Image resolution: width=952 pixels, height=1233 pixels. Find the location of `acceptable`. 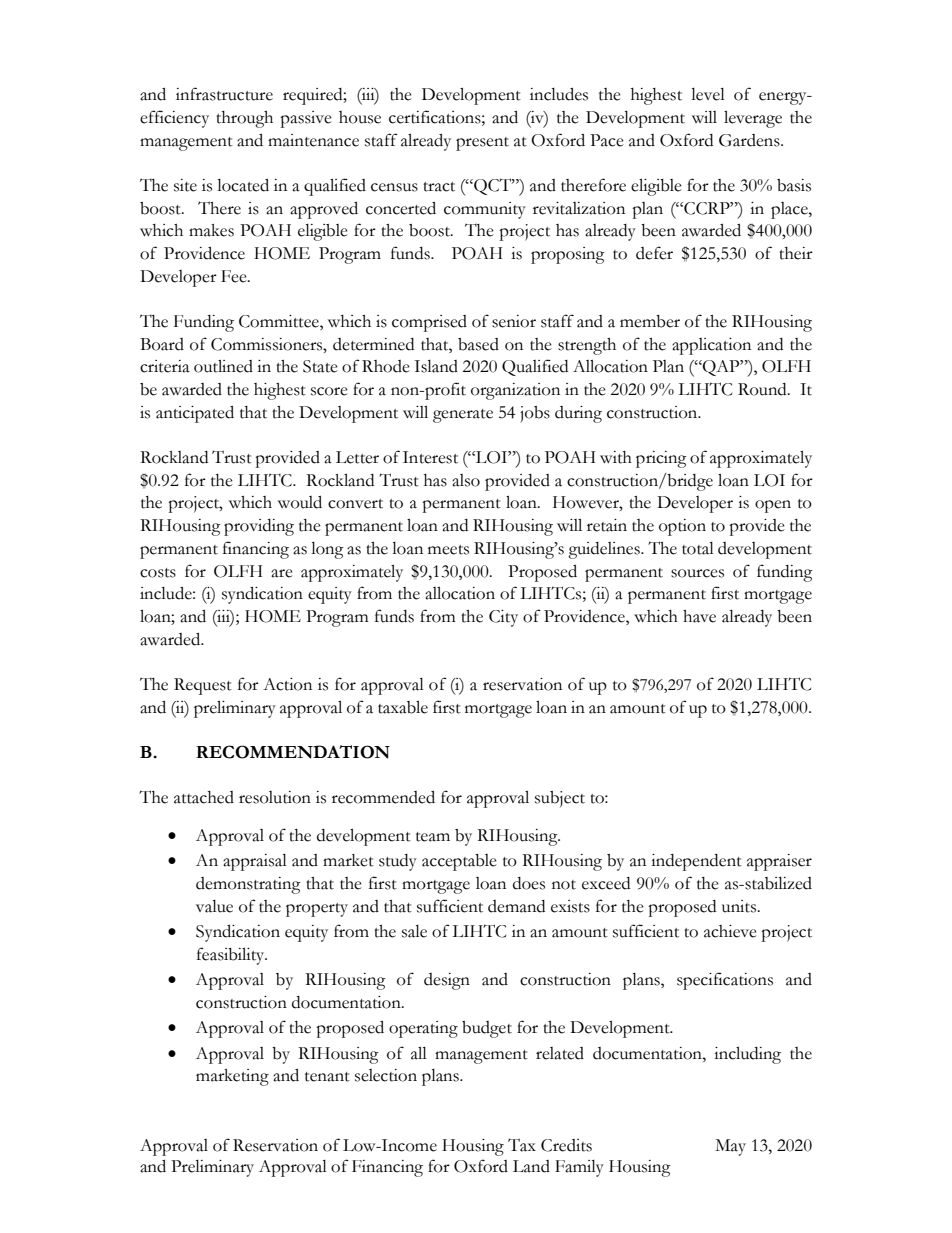

acceptable is located at coordinates (459, 862).
